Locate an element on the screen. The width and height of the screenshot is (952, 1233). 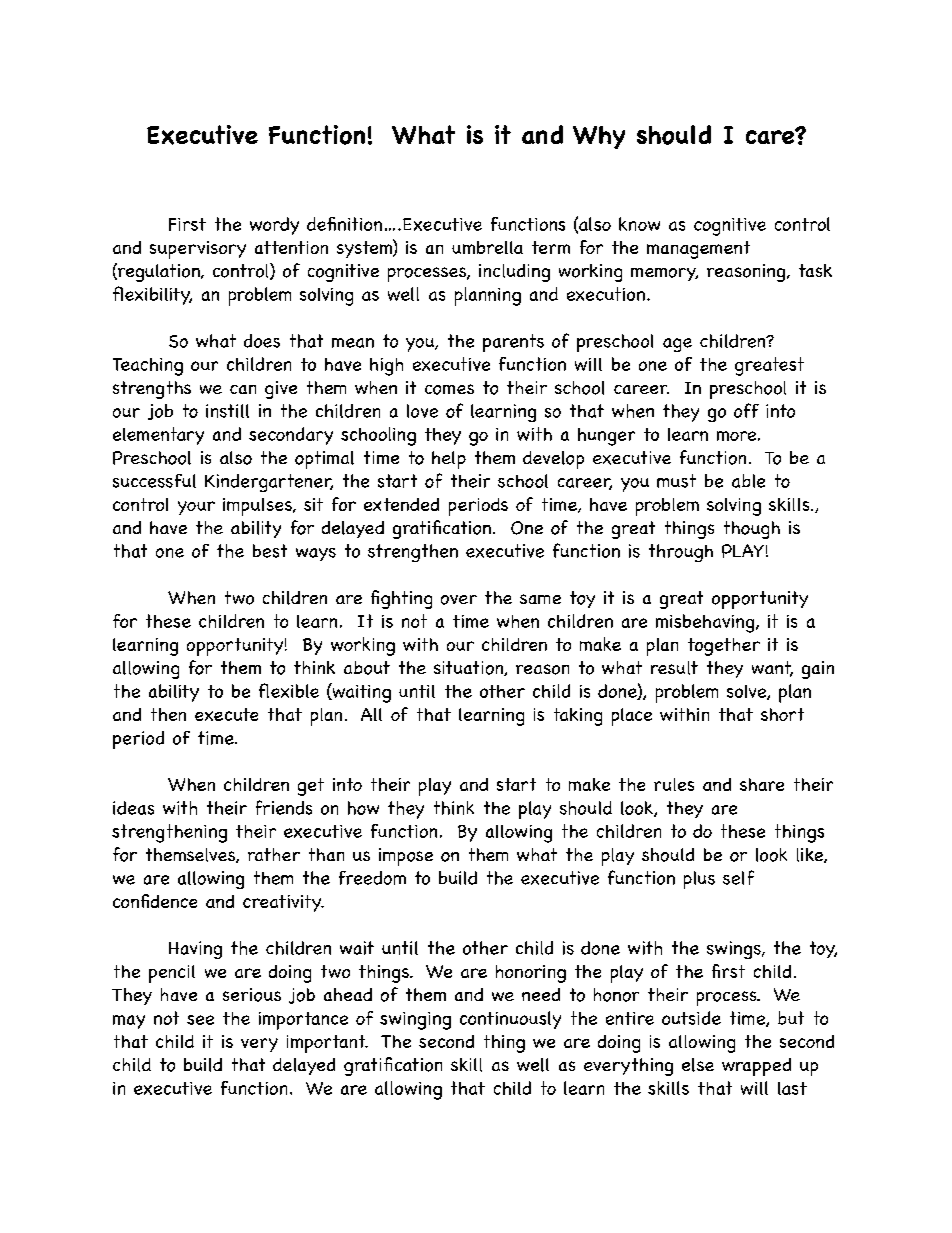
Why is located at coordinates (599, 137).
